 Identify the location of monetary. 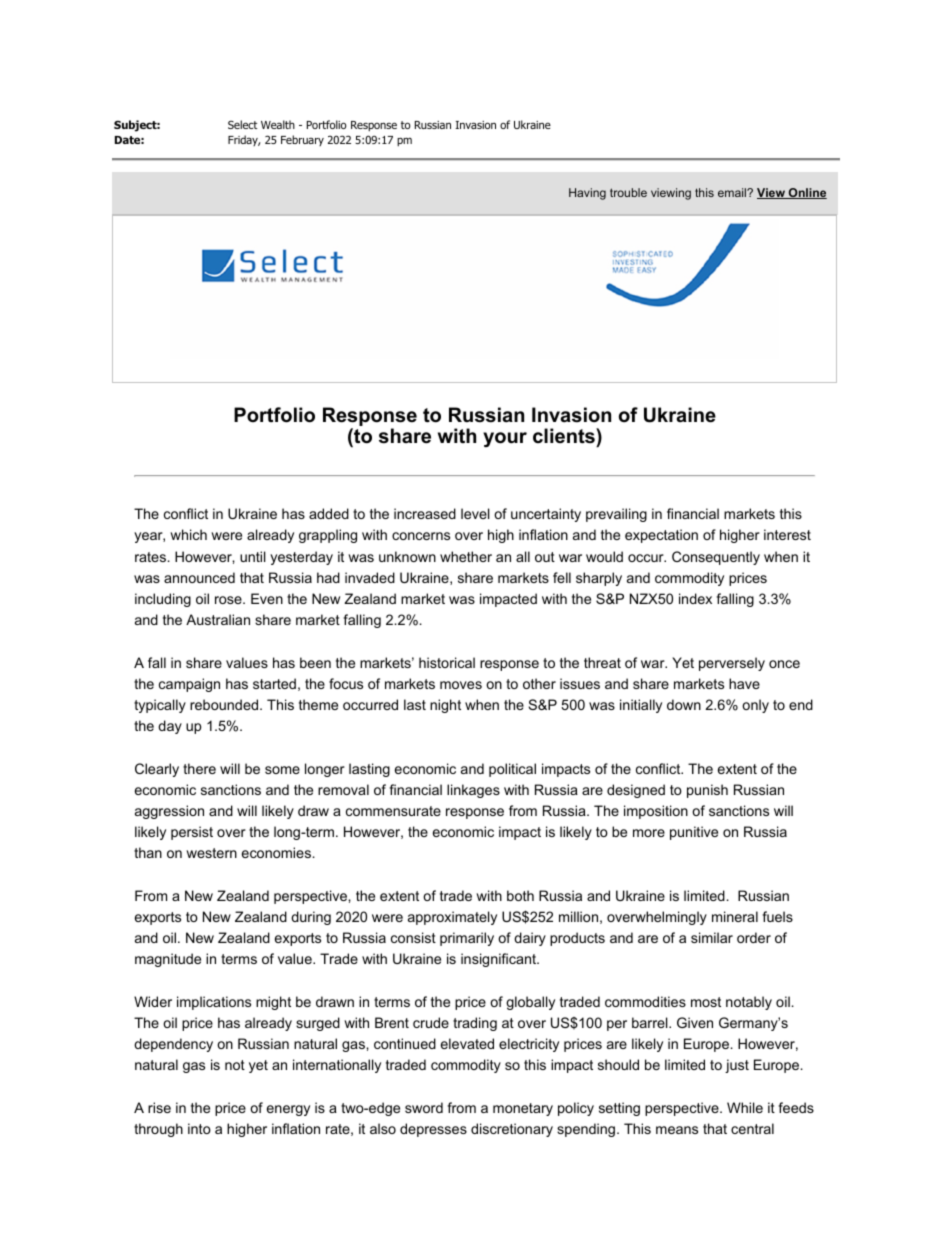
(523, 1109).
